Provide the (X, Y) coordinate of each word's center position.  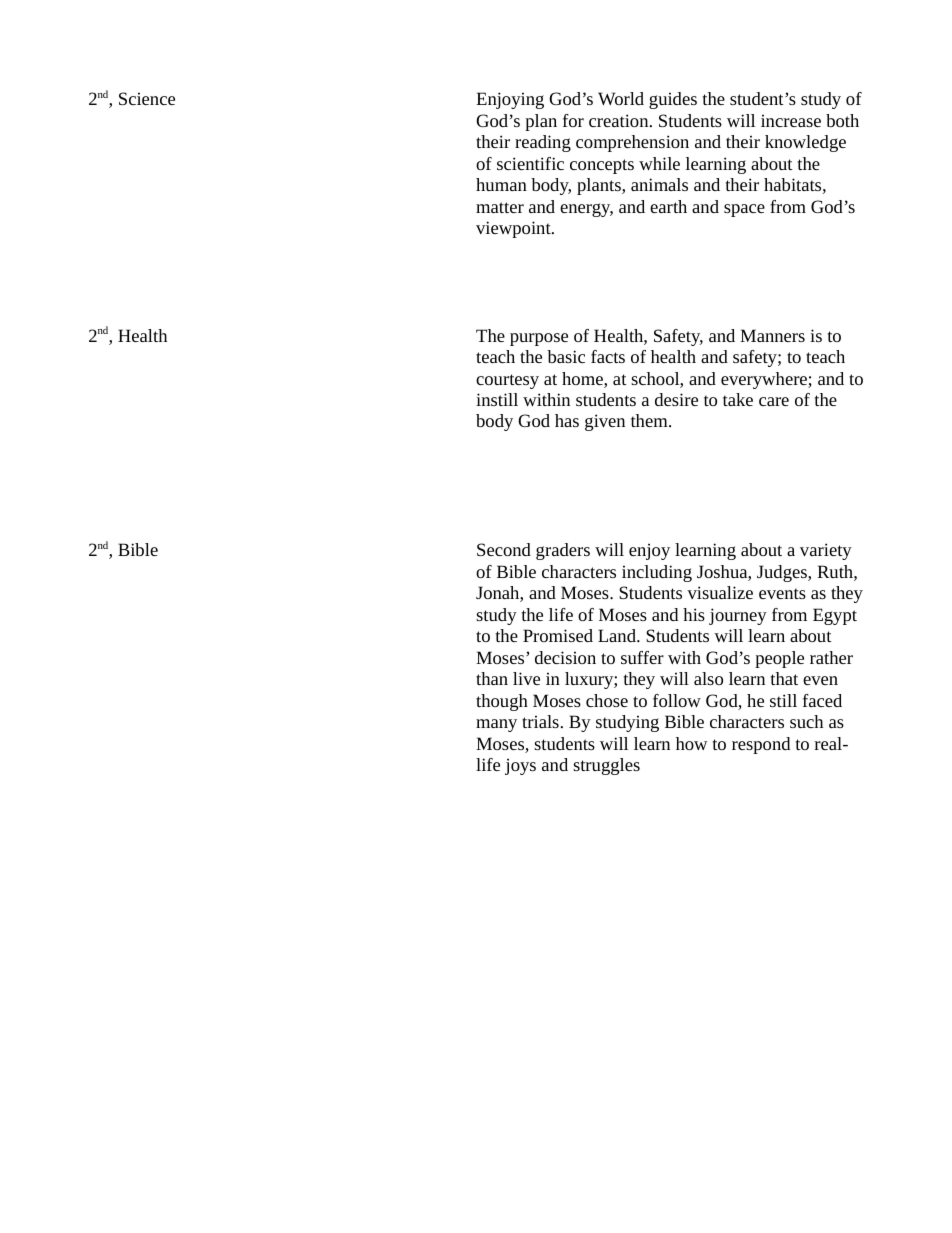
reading (543, 143)
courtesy (507, 381)
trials (540, 721)
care (774, 401)
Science (147, 98)
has (567, 420)
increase (791, 120)
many (496, 725)
